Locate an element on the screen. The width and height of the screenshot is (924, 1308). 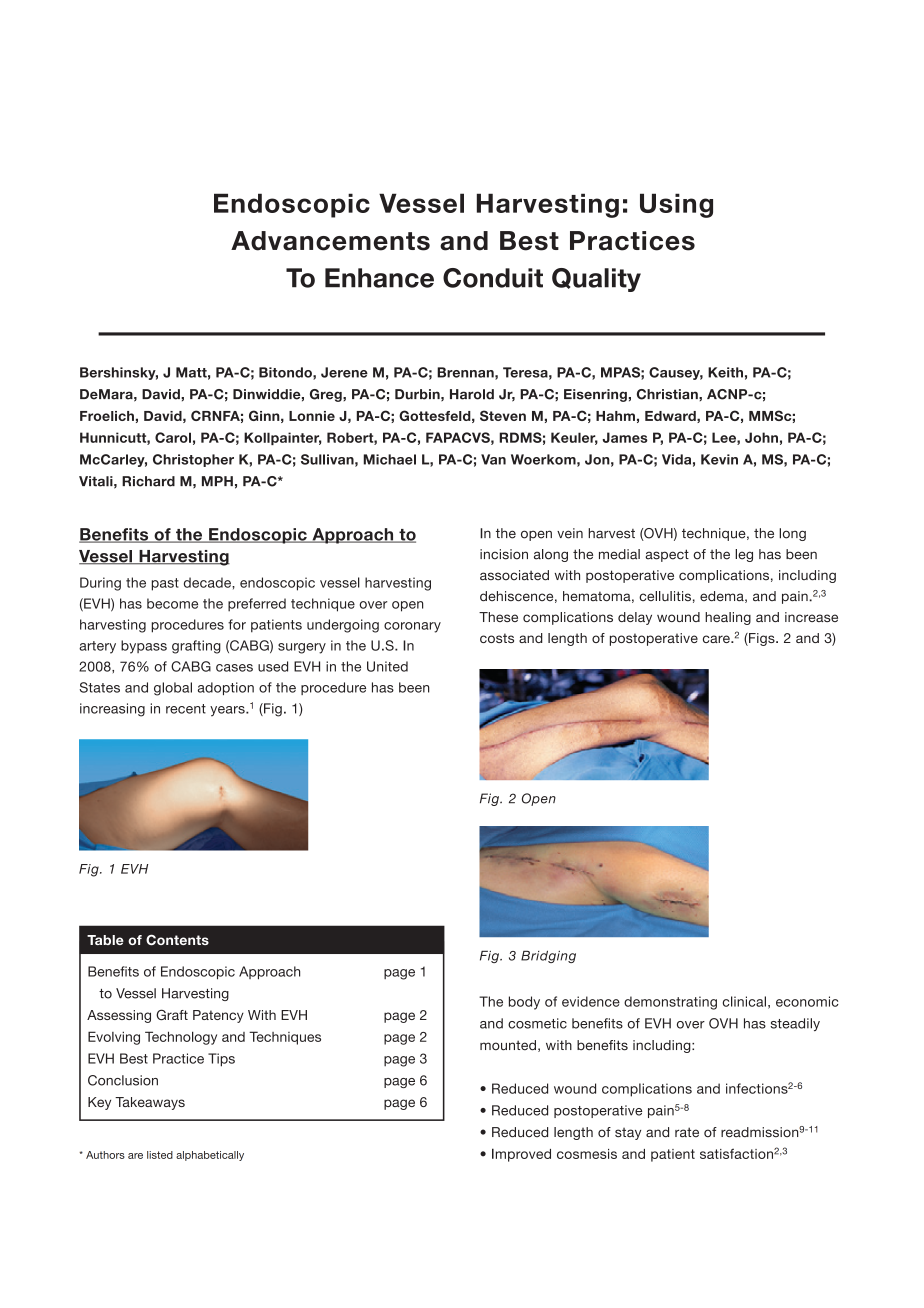
Figs is located at coordinates (762, 639).
